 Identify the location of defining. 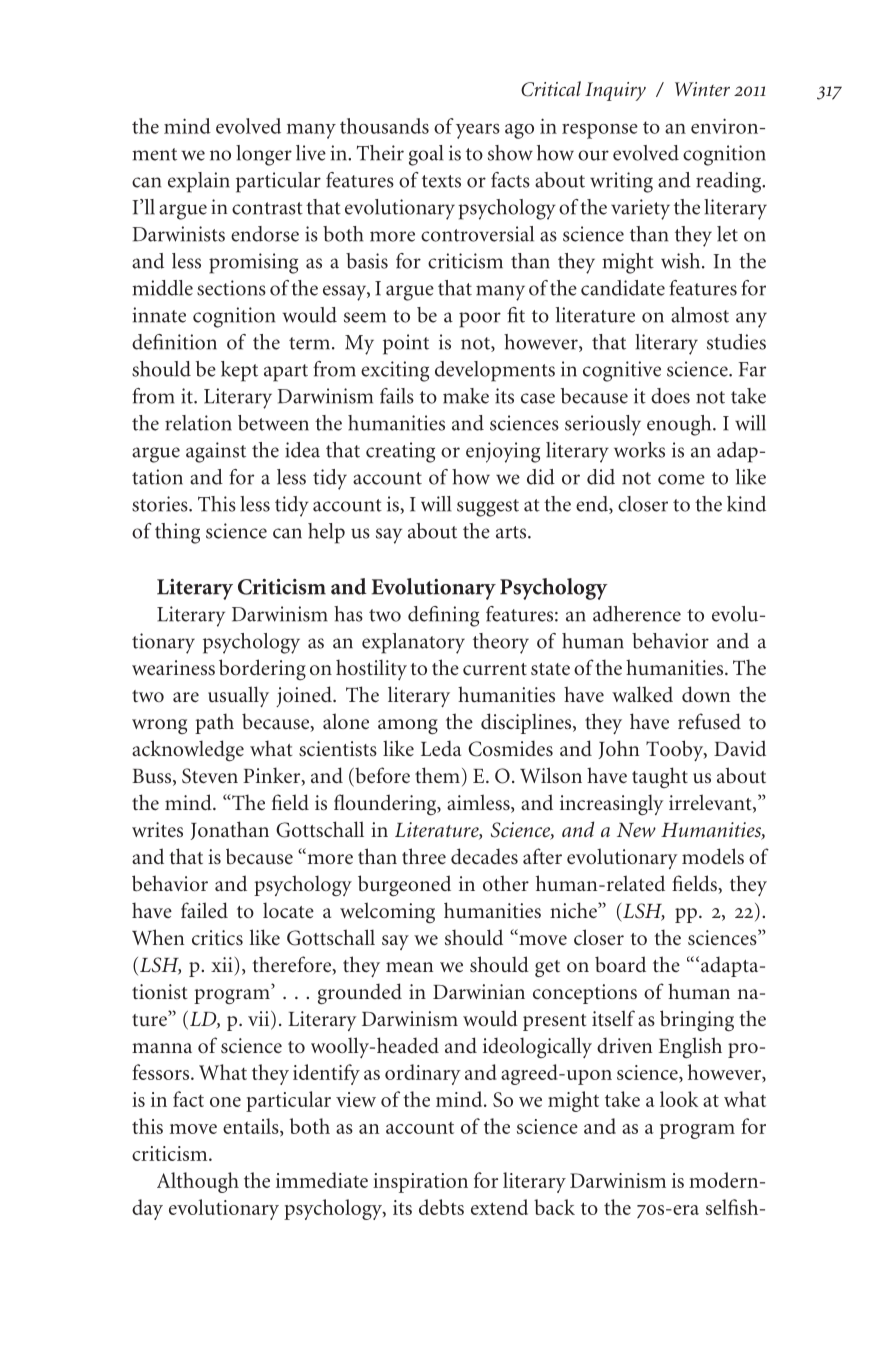
(443, 616).
